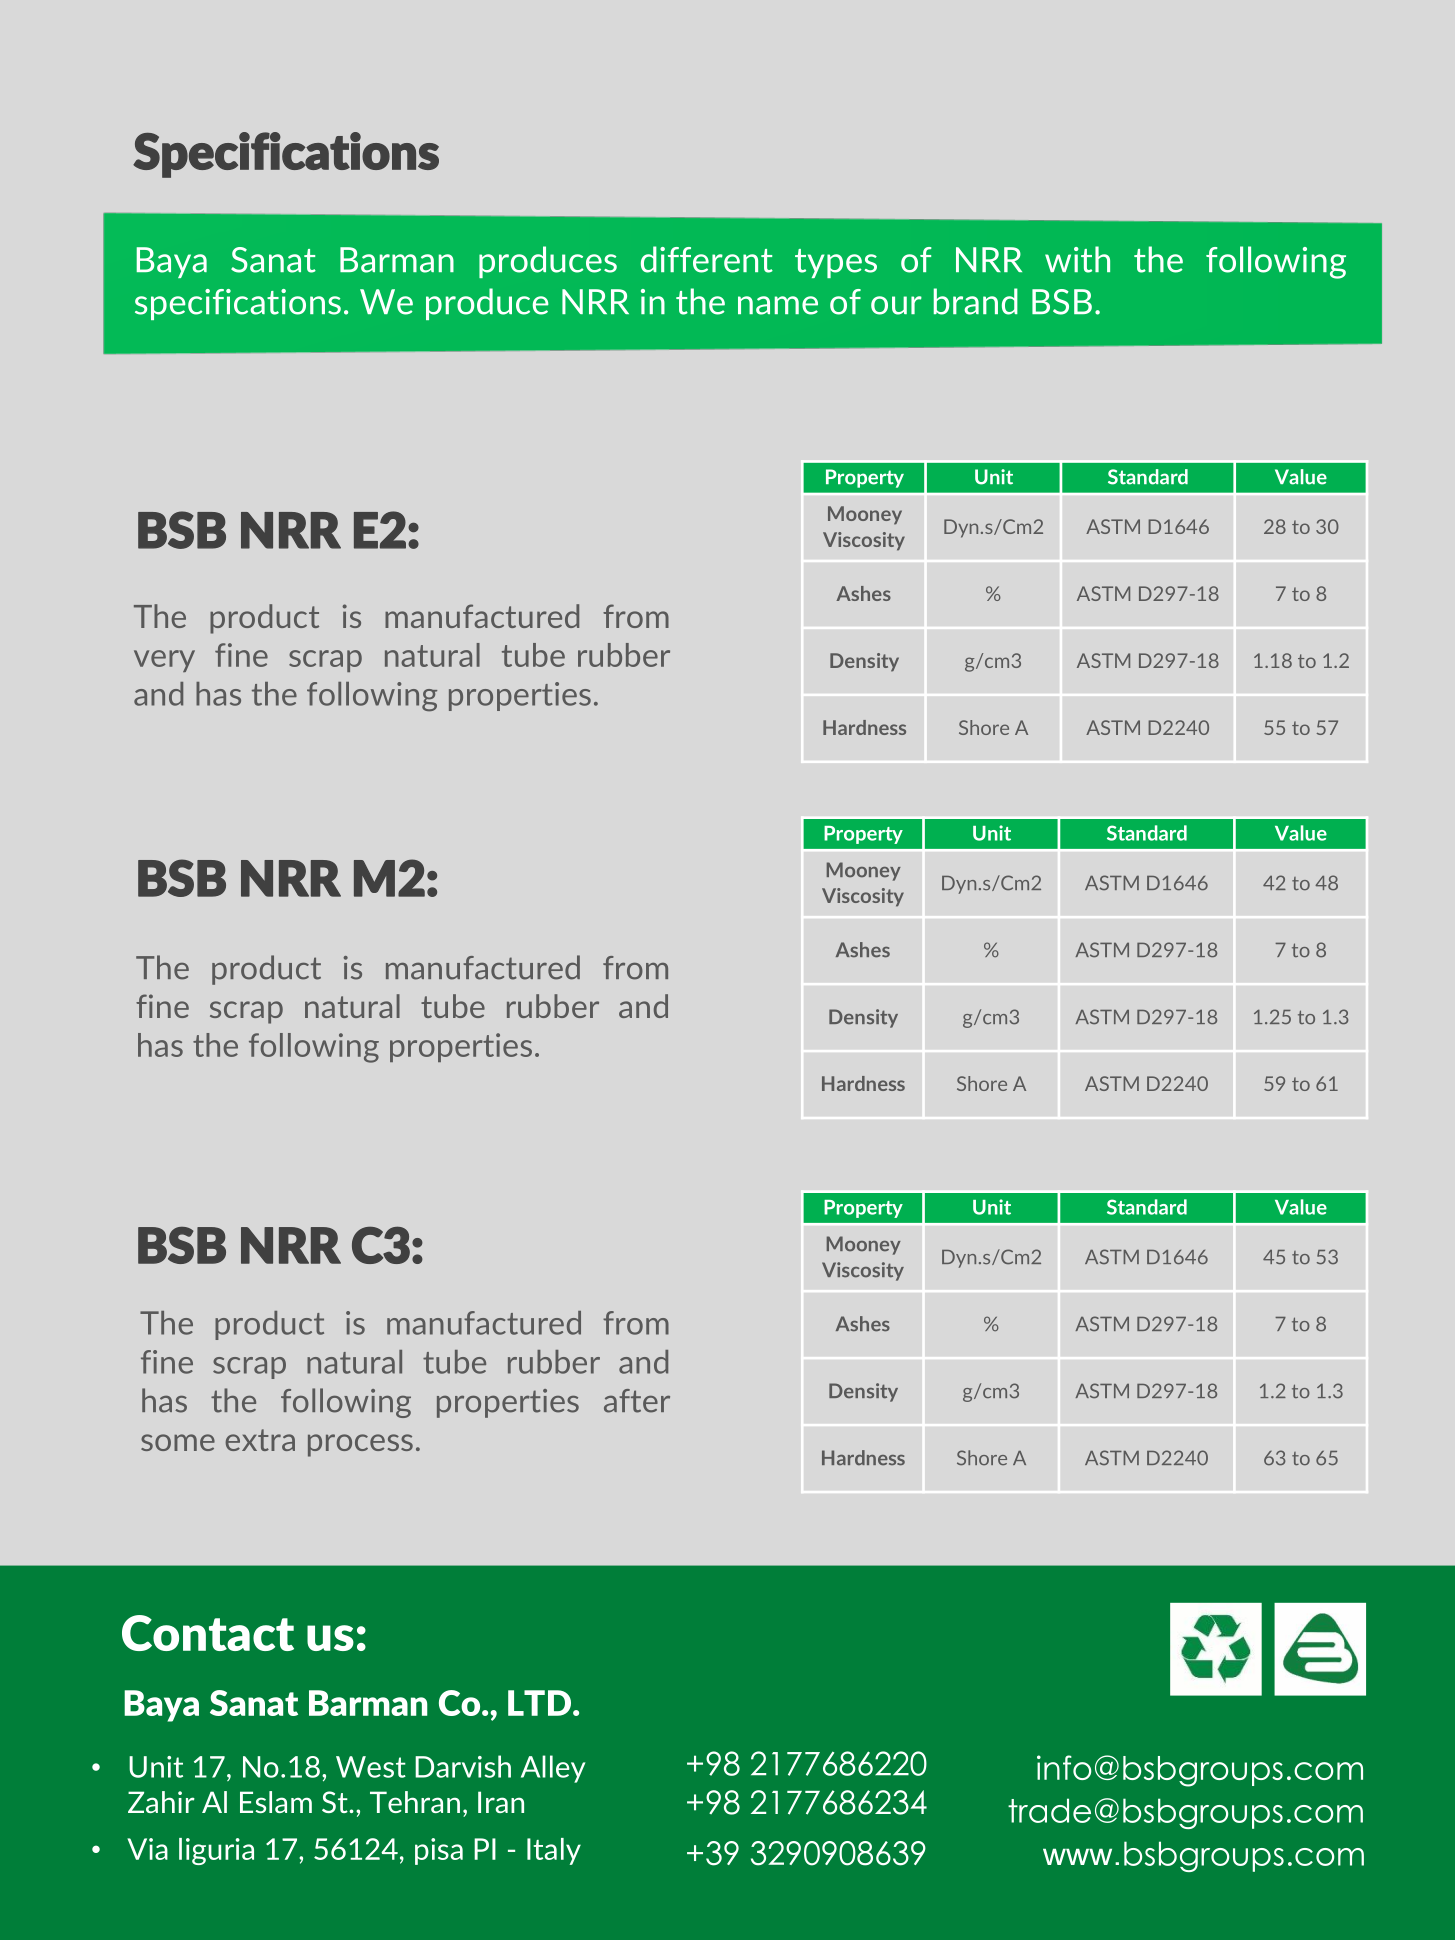 This page has height=1940, width=1455. What do you see at coordinates (976, 301) in the page?
I see `brand` at bounding box center [976, 301].
